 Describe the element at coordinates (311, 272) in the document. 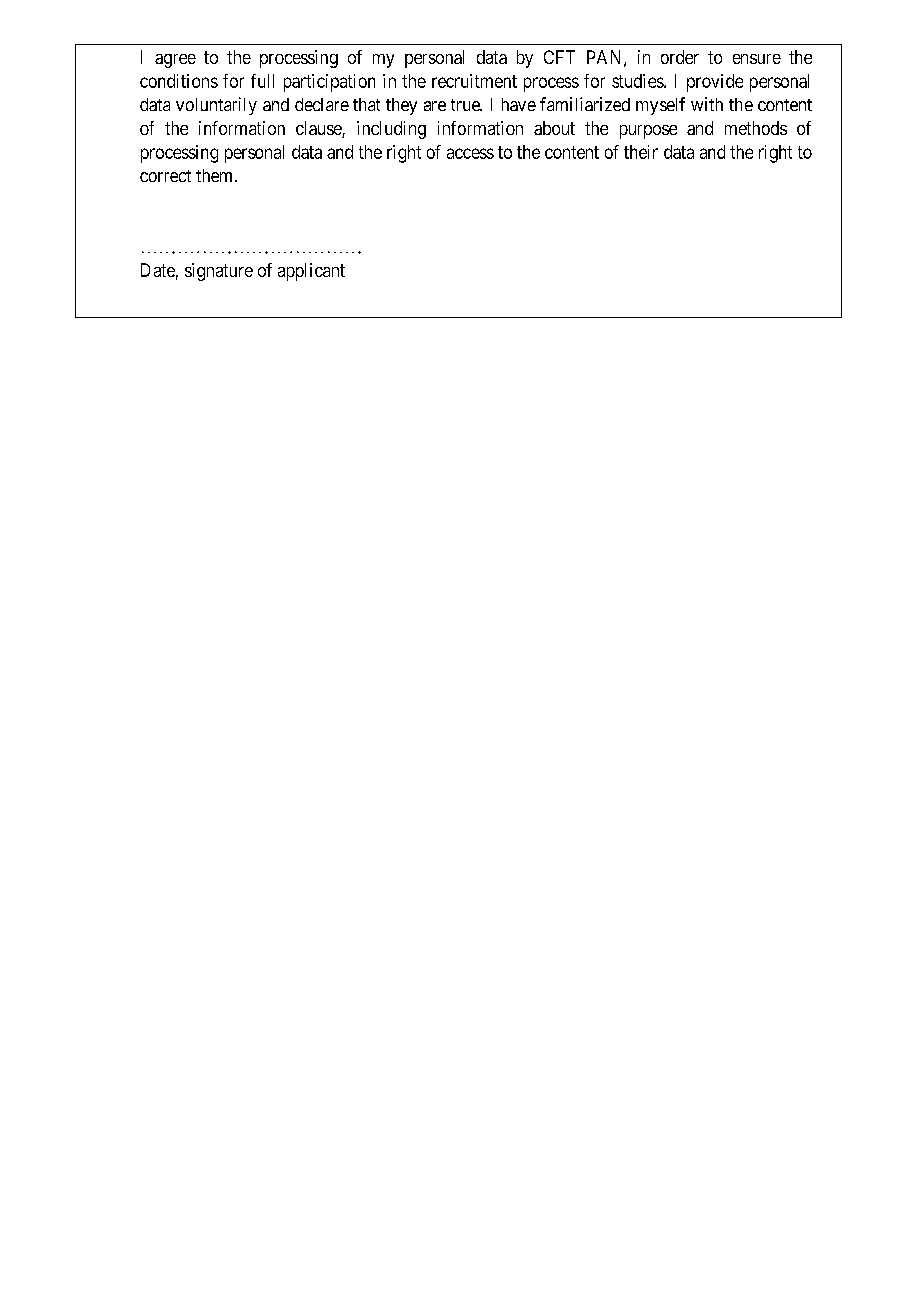

I see `applicant` at that location.
